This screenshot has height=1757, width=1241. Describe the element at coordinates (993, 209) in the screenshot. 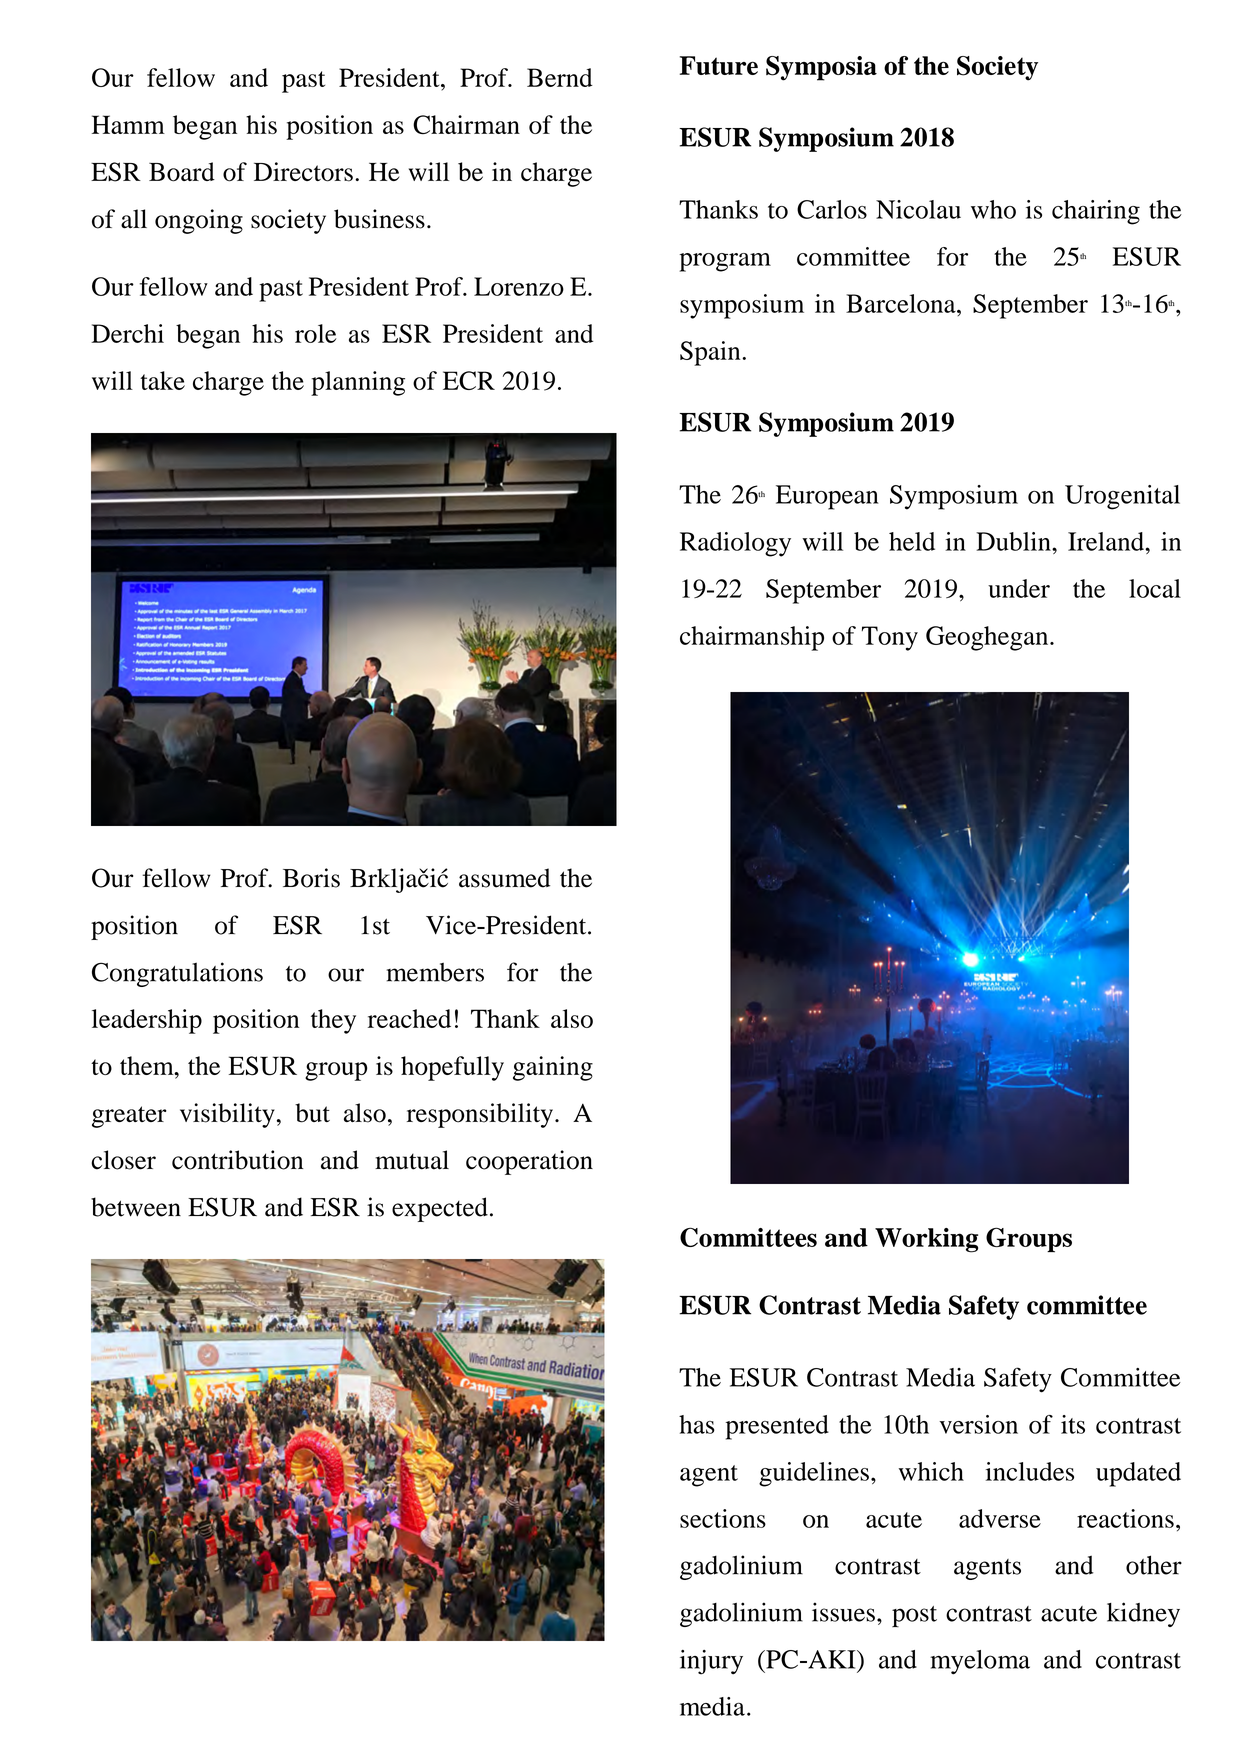

I see `who` at that location.
